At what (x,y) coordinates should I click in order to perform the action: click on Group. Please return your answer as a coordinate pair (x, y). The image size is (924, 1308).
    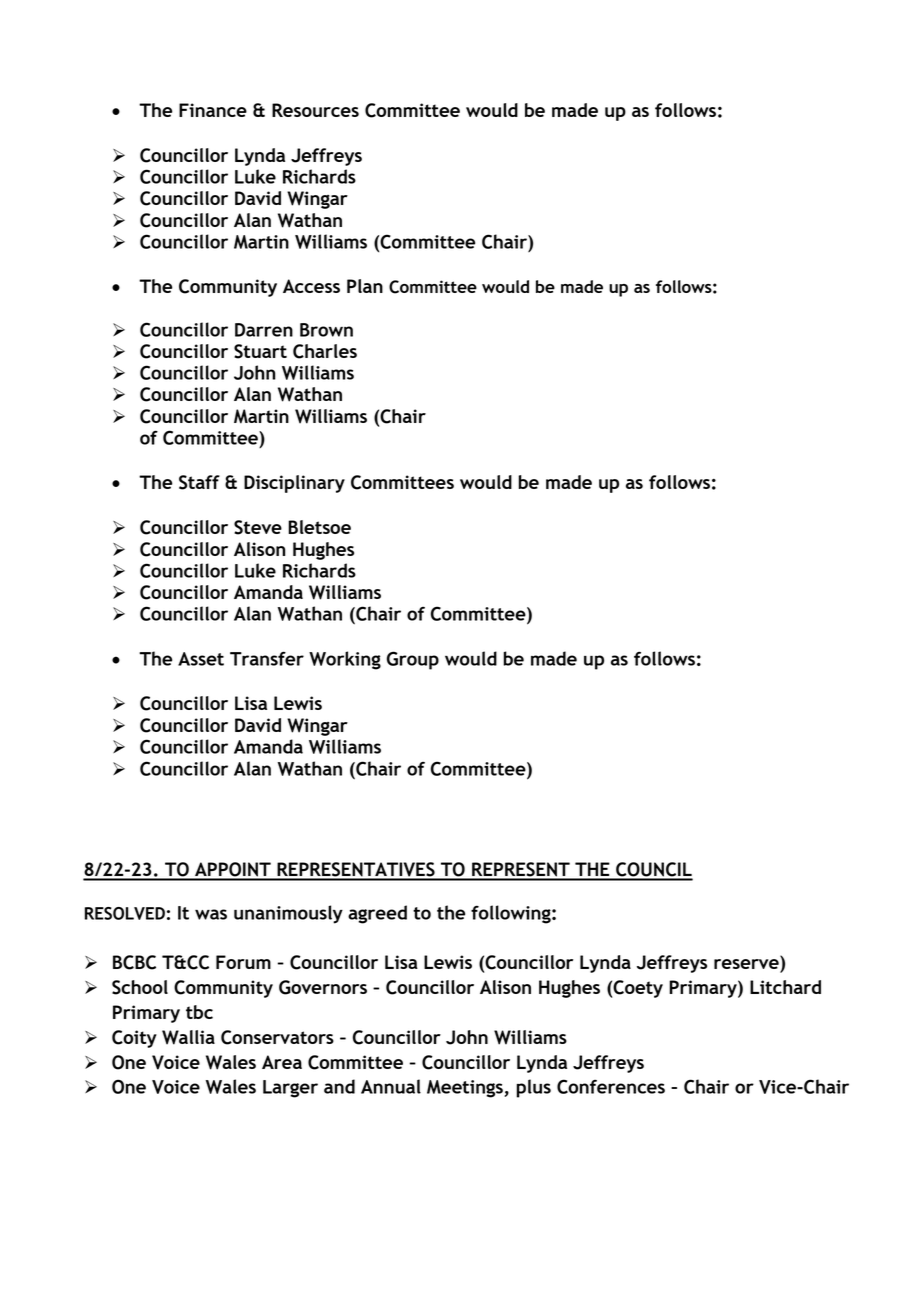
    Looking at the image, I should click on (413, 660).
